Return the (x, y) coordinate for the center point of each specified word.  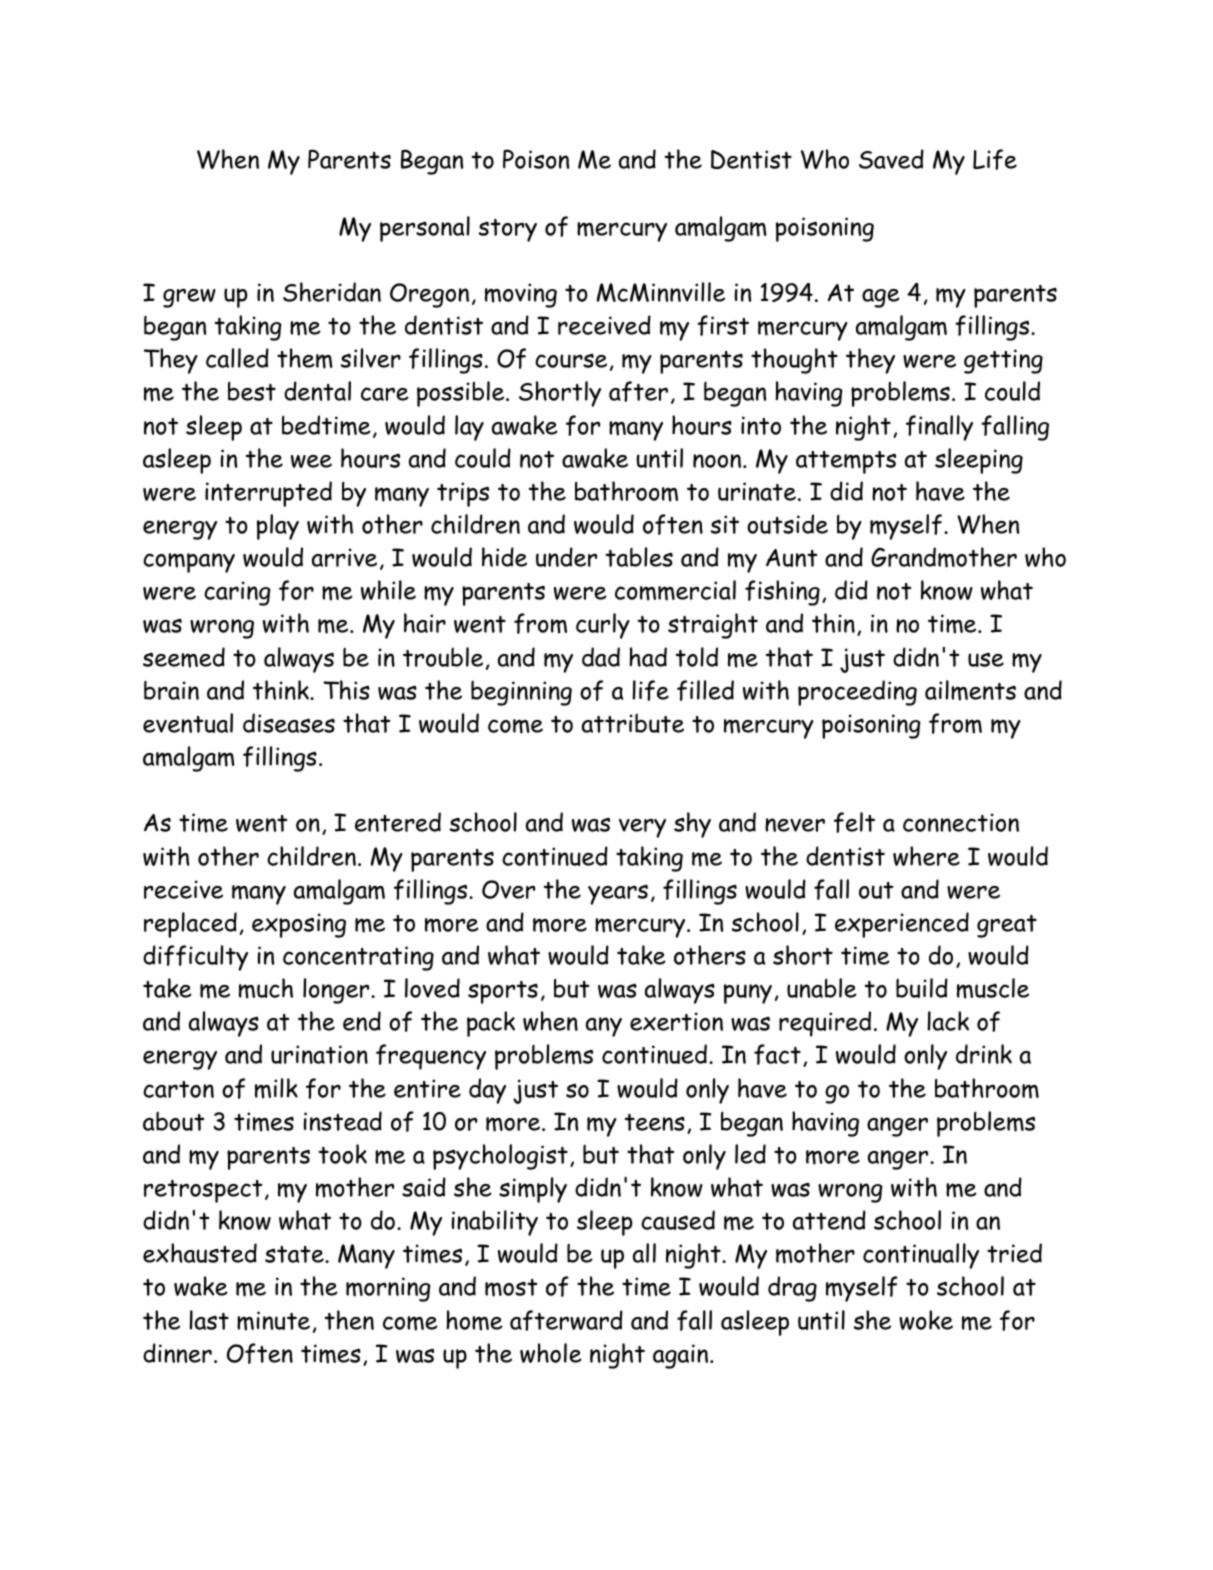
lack (948, 1021)
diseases (289, 723)
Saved (891, 159)
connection (961, 822)
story (507, 230)
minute (273, 1321)
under (566, 557)
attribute (633, 723)
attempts (846, 462)
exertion (676, 1021)
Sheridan (332, 292)
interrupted (268, 494)
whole (551, 1353)
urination (319, 1054)
